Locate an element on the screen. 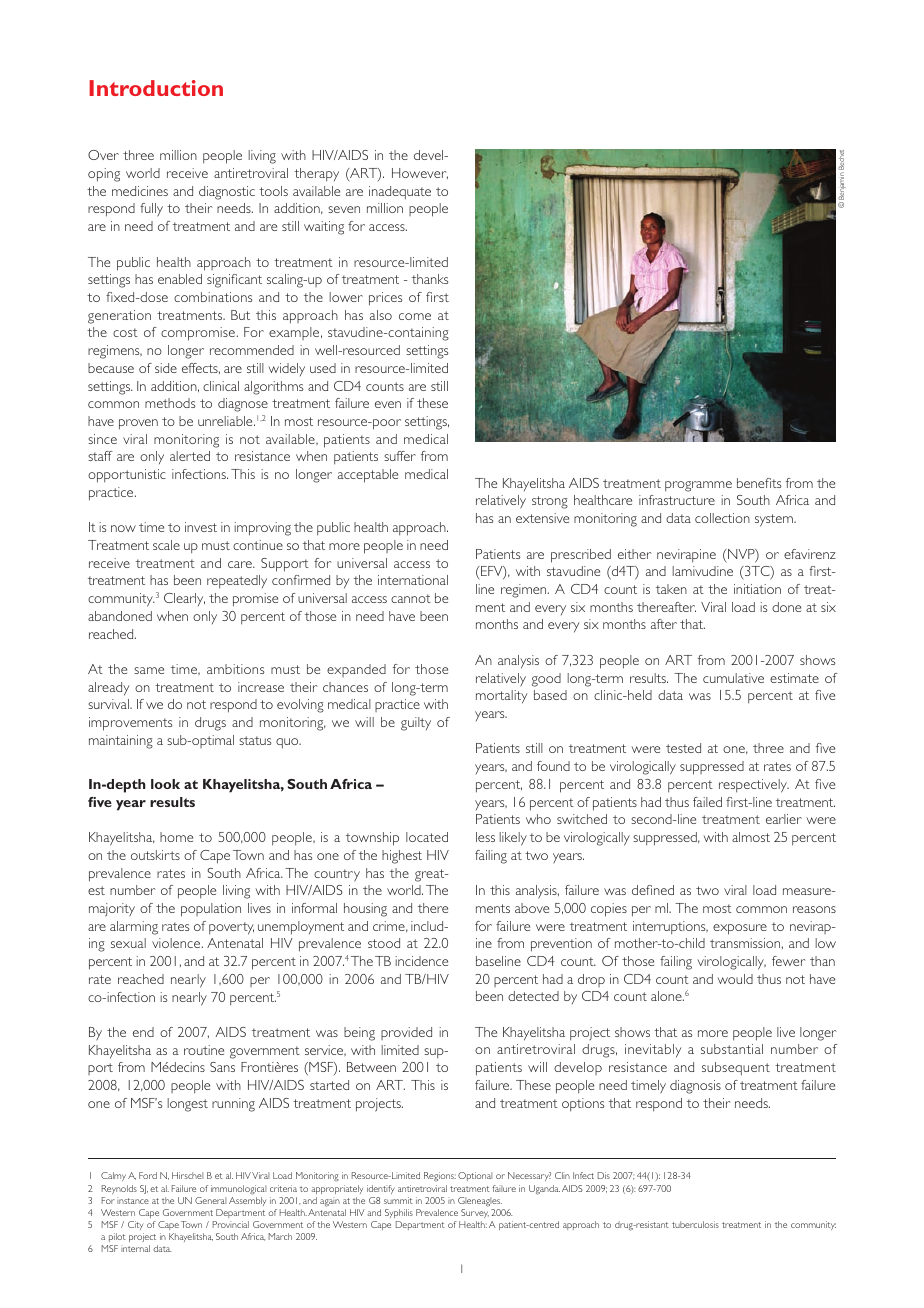 The height and width of the screenshot is (1308, 924). Introduction is located at coordinates (156, 88).
